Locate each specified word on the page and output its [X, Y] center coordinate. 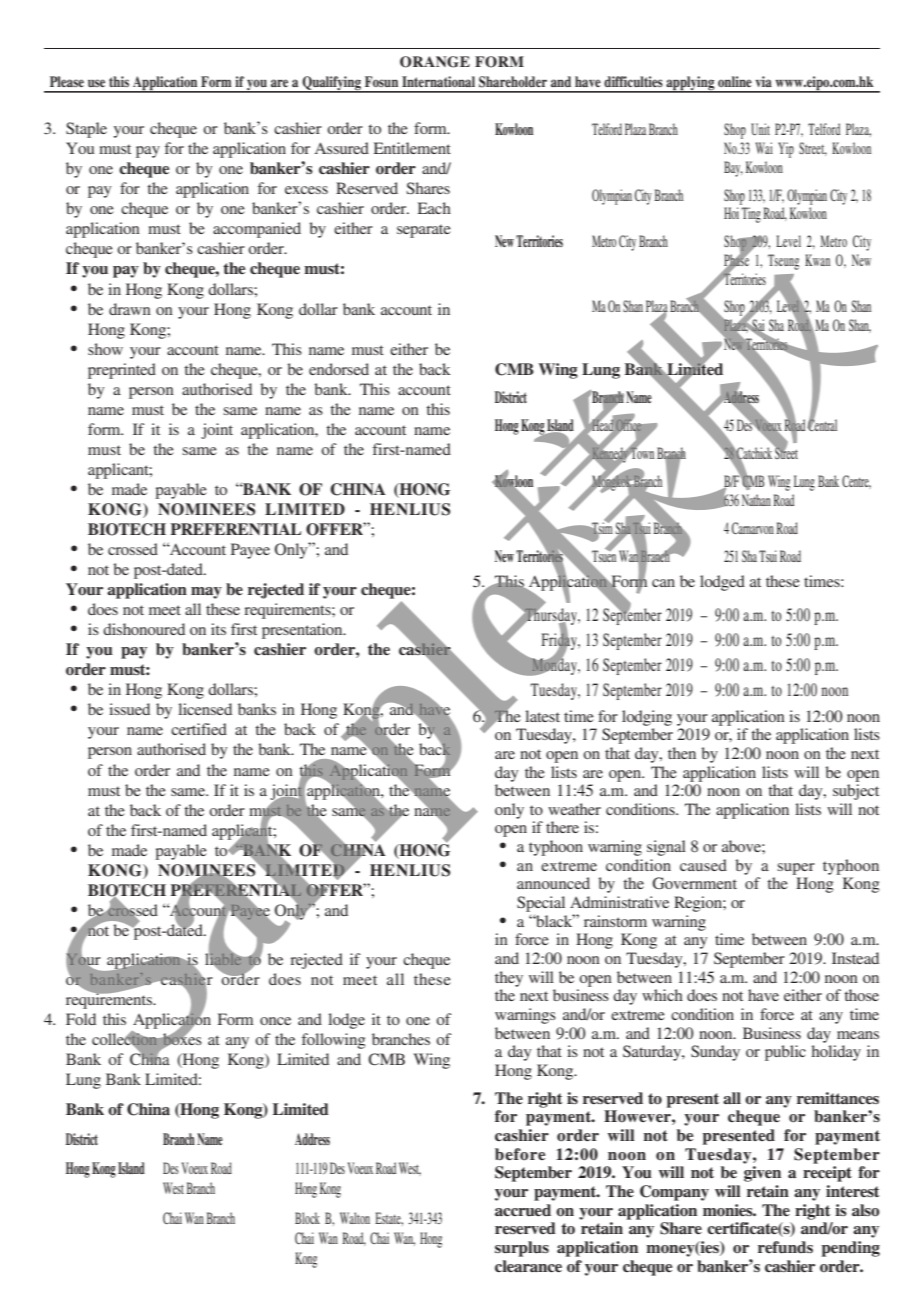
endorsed [339, 369]
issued [129, 709]
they [509, 979]
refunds [785, 1247]
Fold [81, 1019]
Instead [855, 958]
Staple [86, 130]
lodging [647, 718]
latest [542, 716]
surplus [522, 1249]
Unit [760, 129]
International [438, 81]
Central [822, 424]
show [105, 349]
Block [307, 1218]
